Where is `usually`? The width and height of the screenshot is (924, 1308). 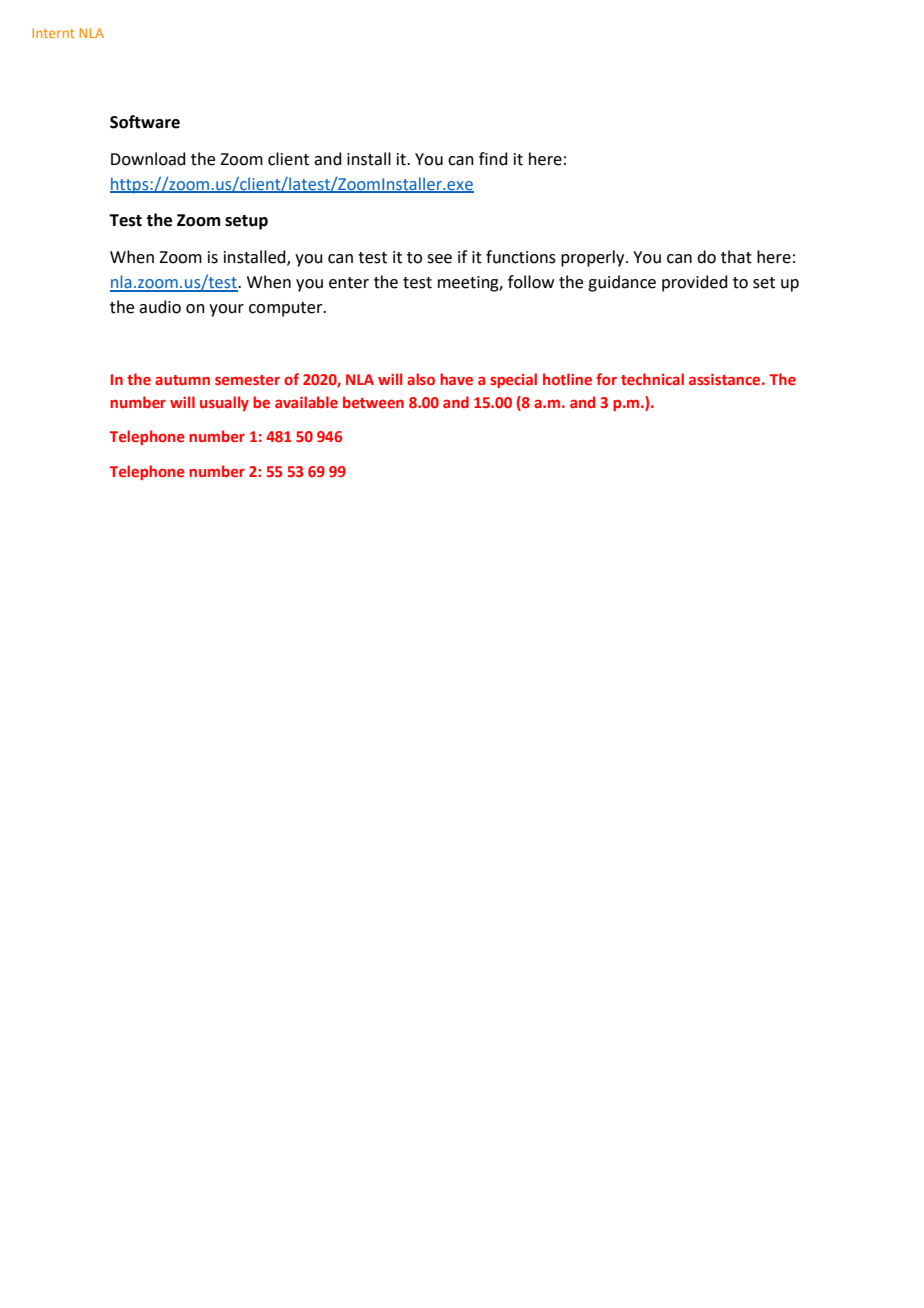
usually is located at coordinates (224, 403).
